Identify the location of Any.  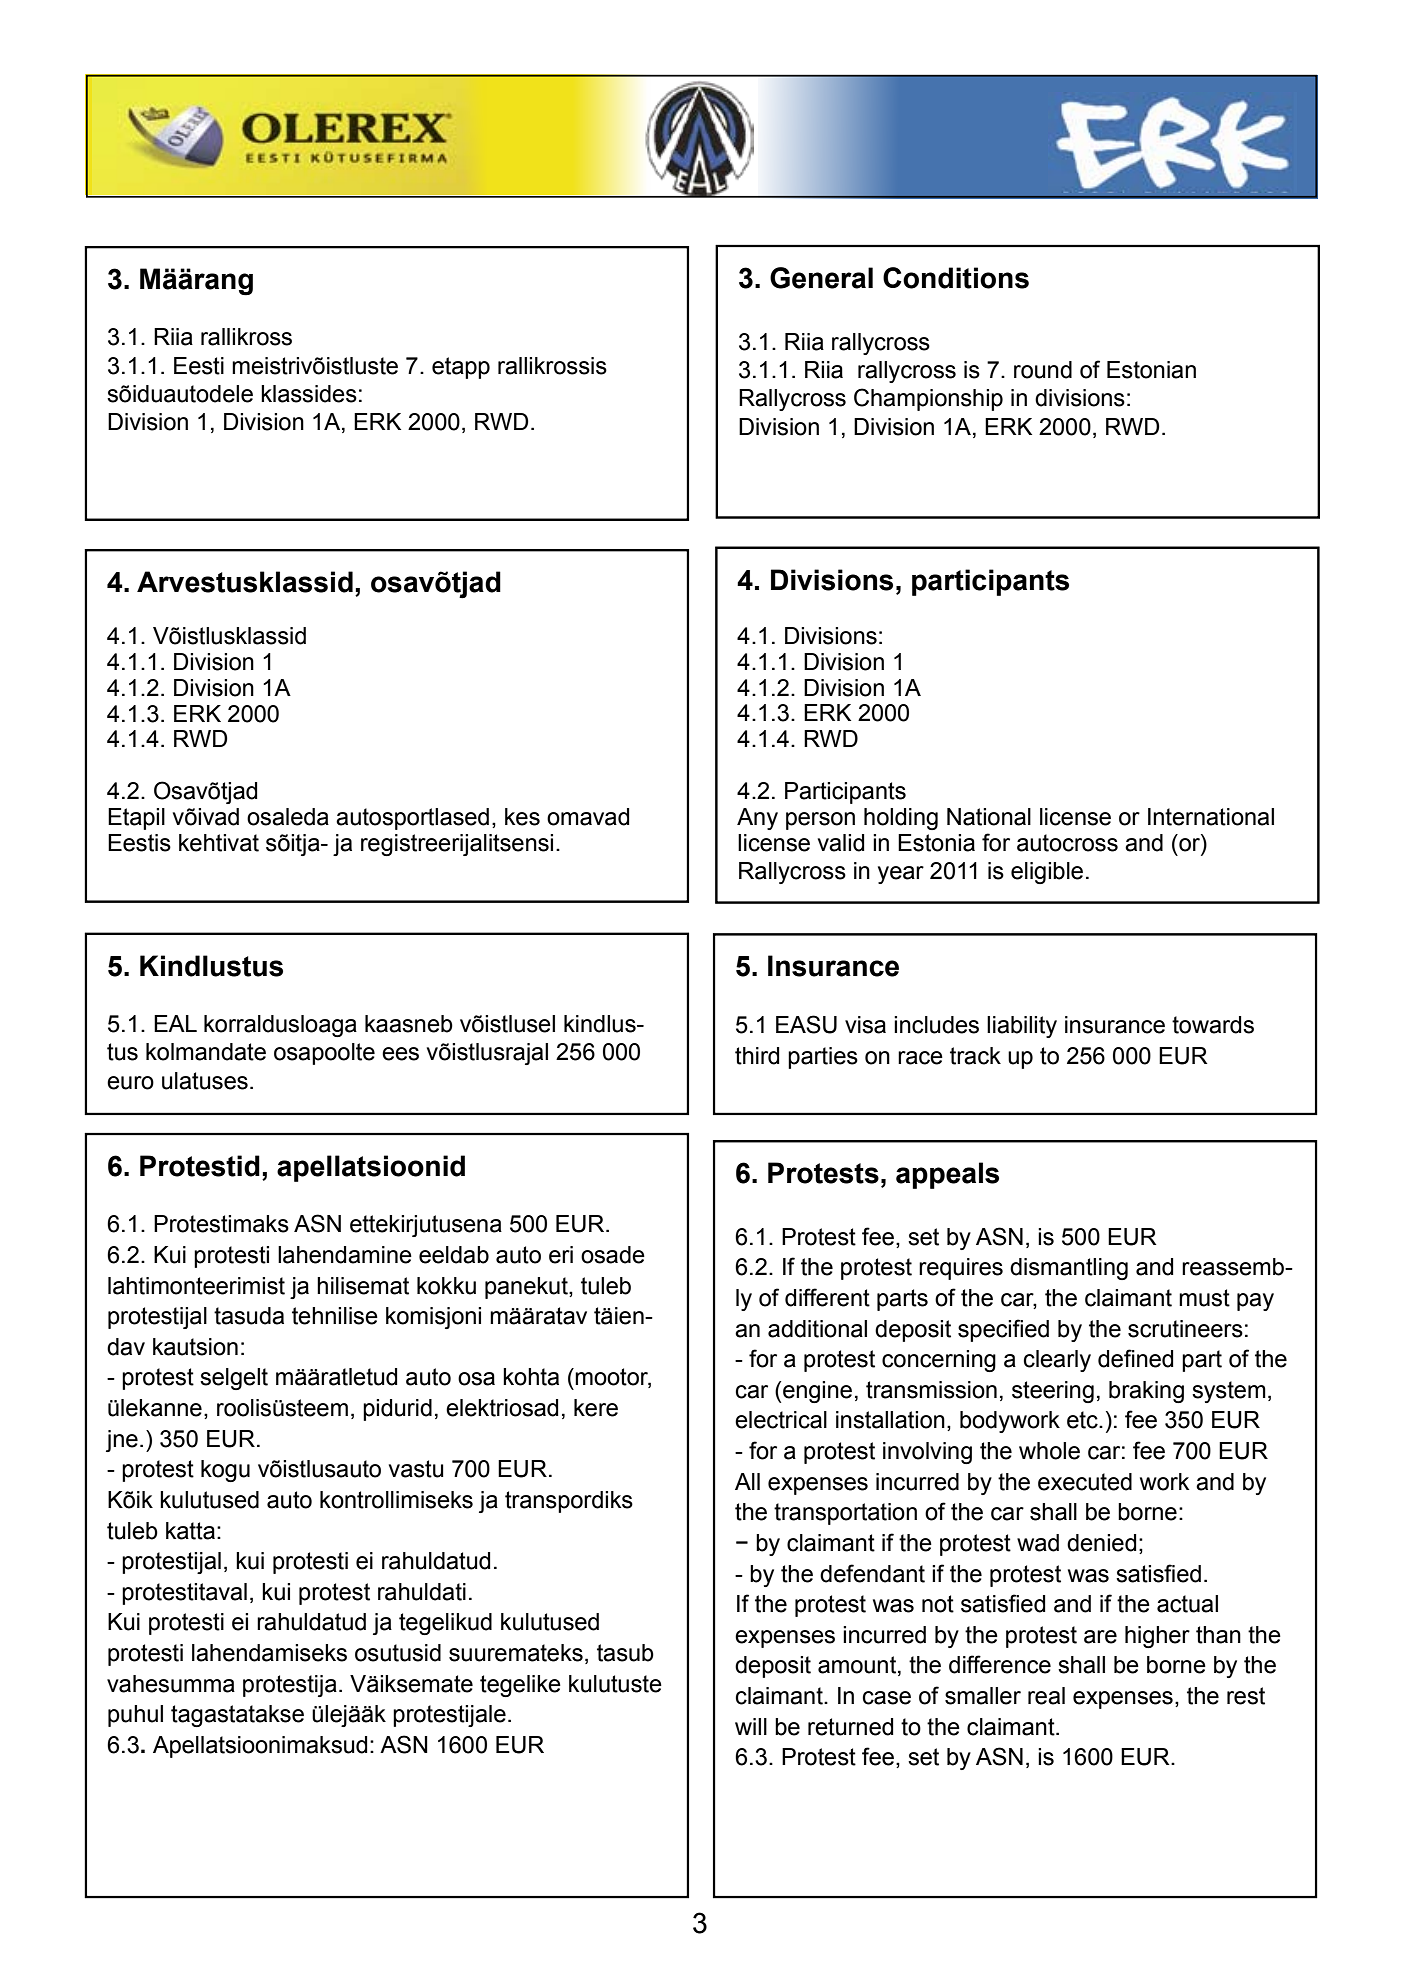
(757, 819).
